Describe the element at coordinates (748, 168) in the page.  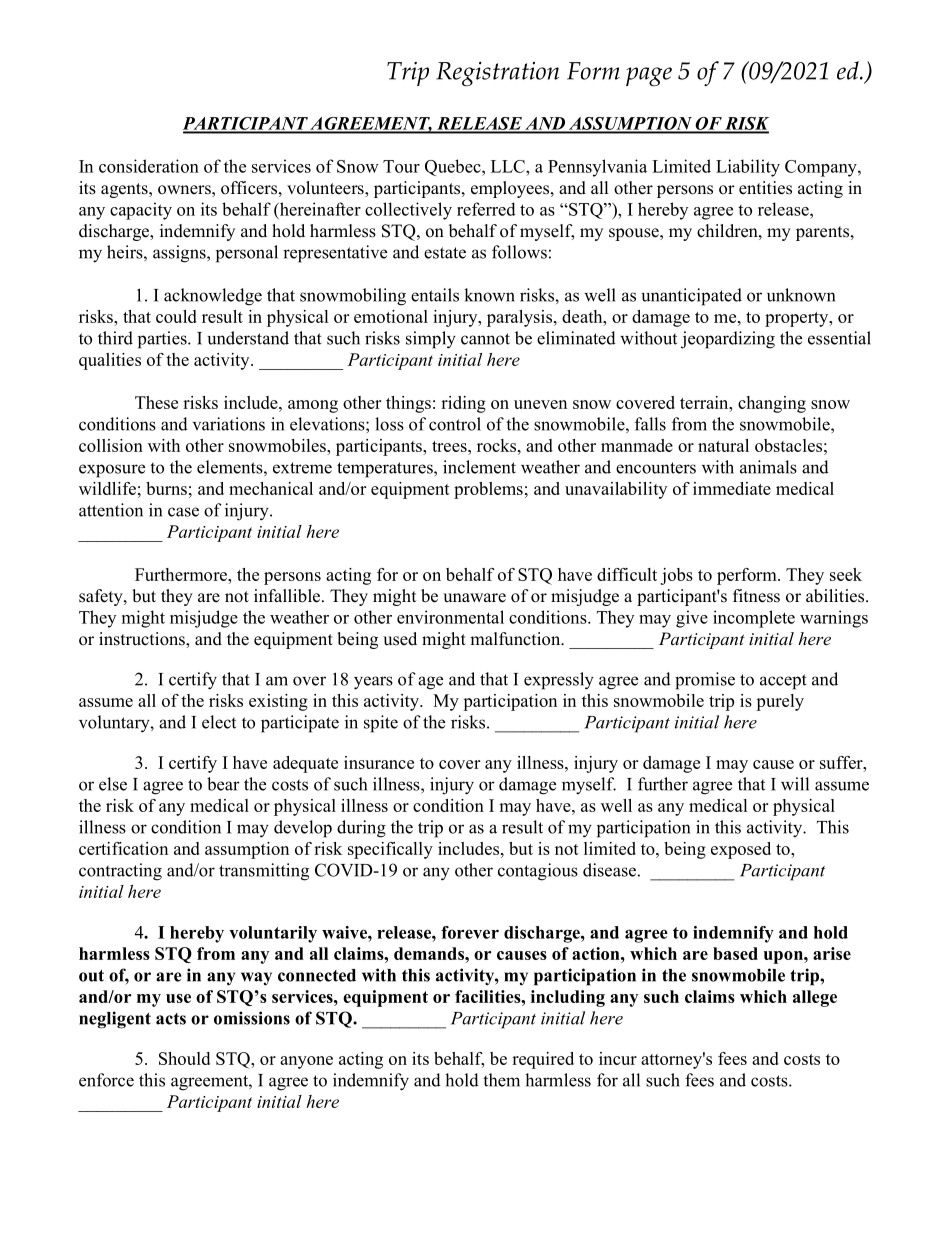
I see `Liability` at that location.
